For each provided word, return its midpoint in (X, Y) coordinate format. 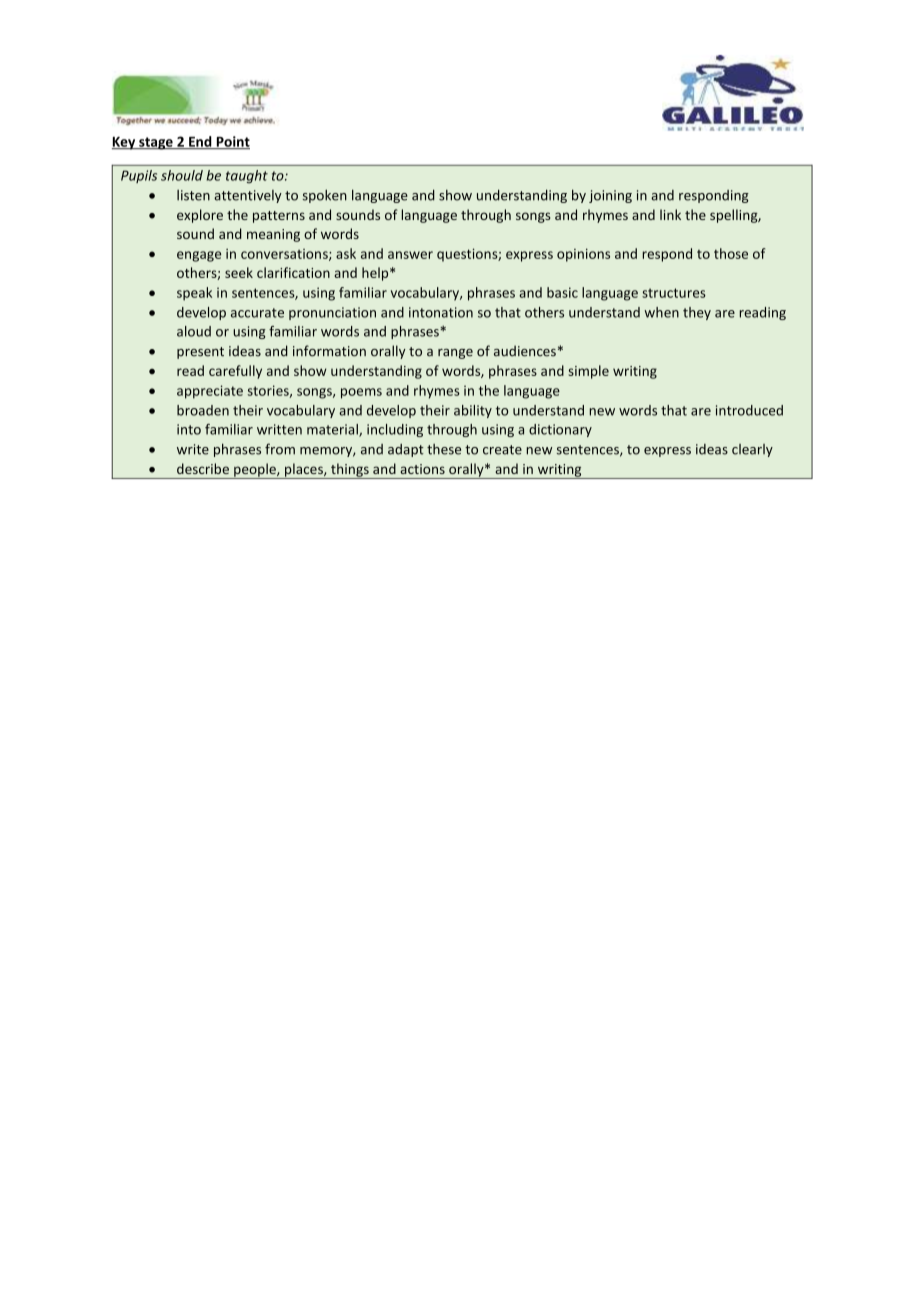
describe (203, 468)
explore (200, 216)
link (670, 214)
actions (422, 469)
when (661, 312)
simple (588, 372)
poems (361, 393)
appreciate (210, 392)
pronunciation (332, 313)
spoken (325, 196)
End (200, 142)
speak (194, 294)
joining (610, 196)
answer (410, 255)
